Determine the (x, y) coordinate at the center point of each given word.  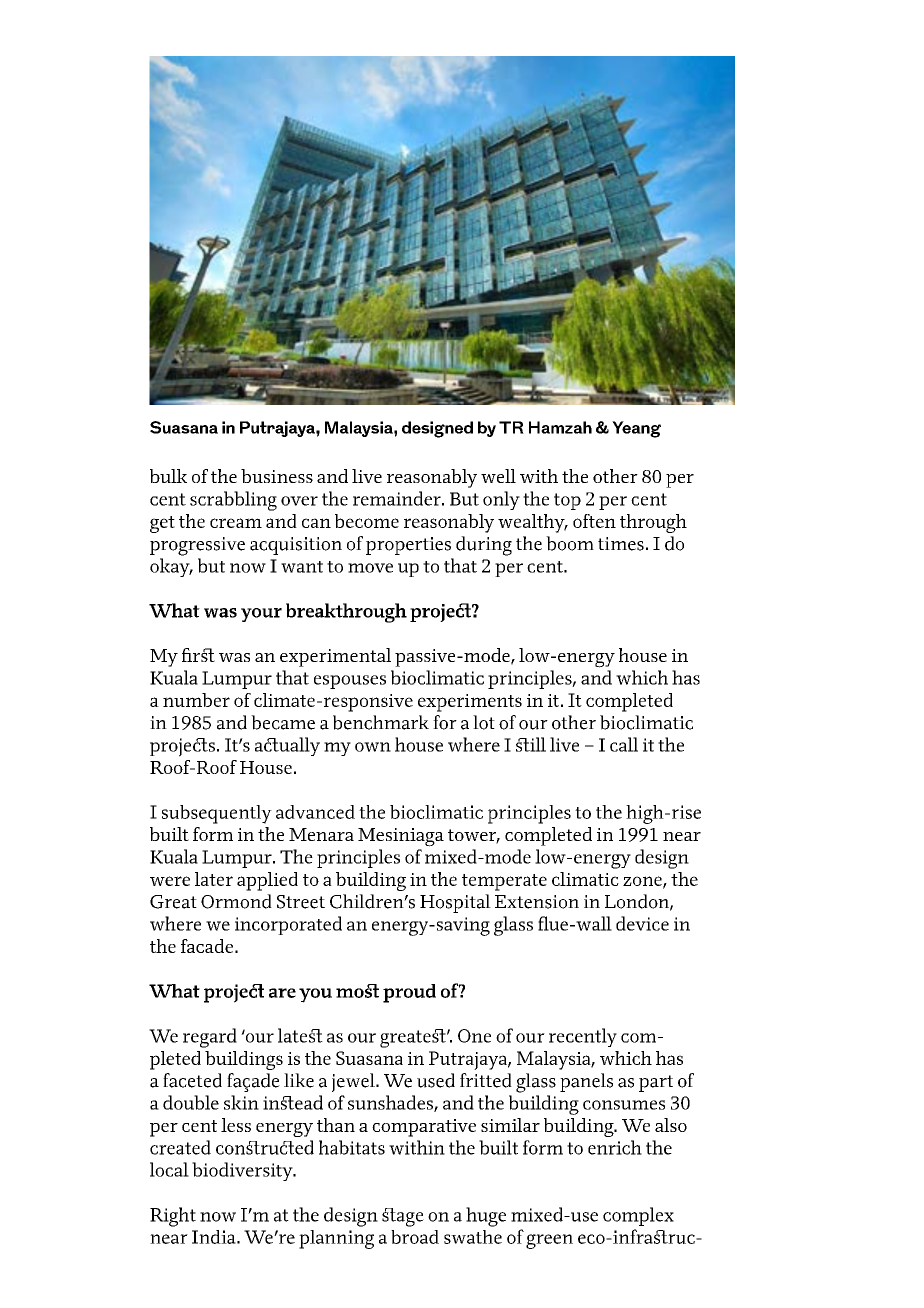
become (367, 521)
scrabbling (233, 501)
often (594, 521)
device (642, 923)
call (624, 744)
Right (173, 1217)
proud (409, 993)
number (196, 700)
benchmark (381, 722)
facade (207, 946)
